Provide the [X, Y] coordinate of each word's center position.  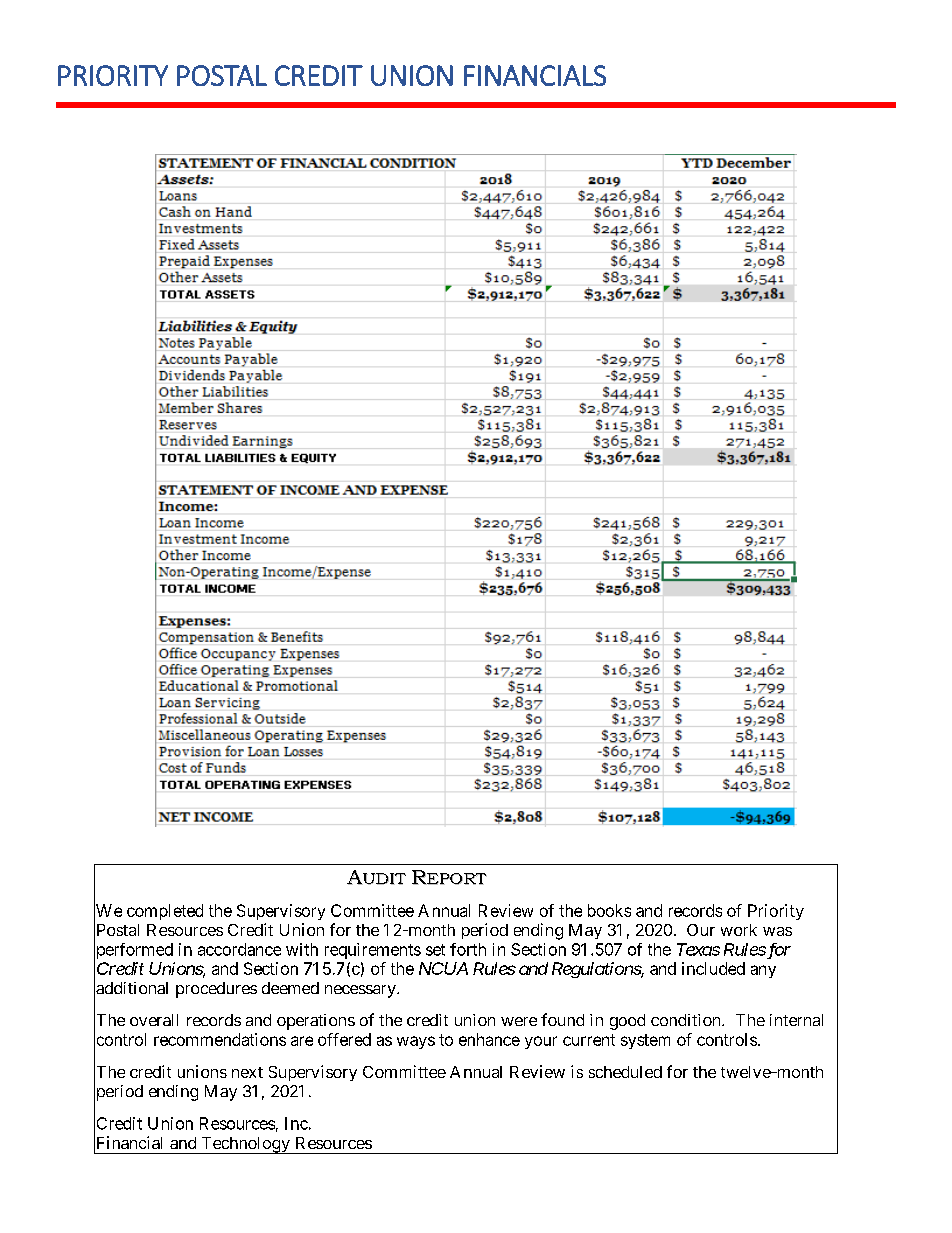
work [739, 930]
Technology [245, 1145]
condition [687, 1020]
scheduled [625, 1072]
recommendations [220, 1039]
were [519, 1021]
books [609, 910]
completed [165, 912]
